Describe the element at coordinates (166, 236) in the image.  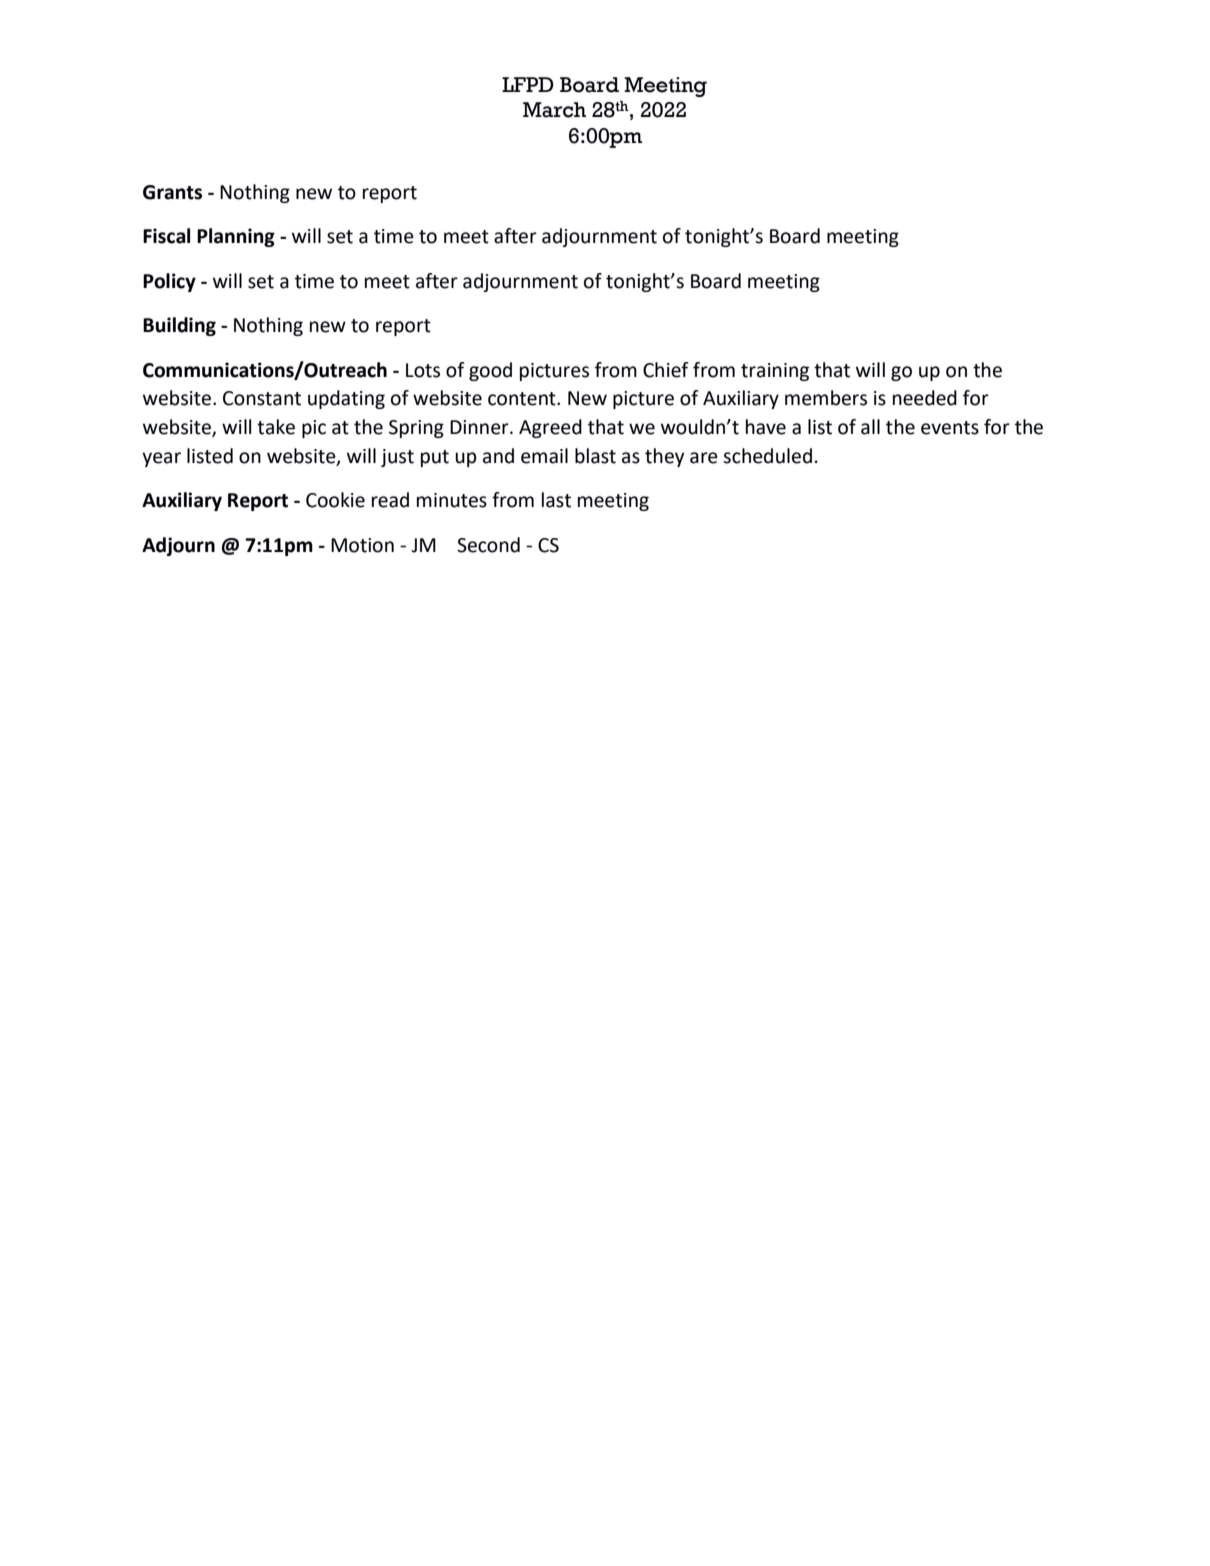
I see `Fiscal` at that location.
